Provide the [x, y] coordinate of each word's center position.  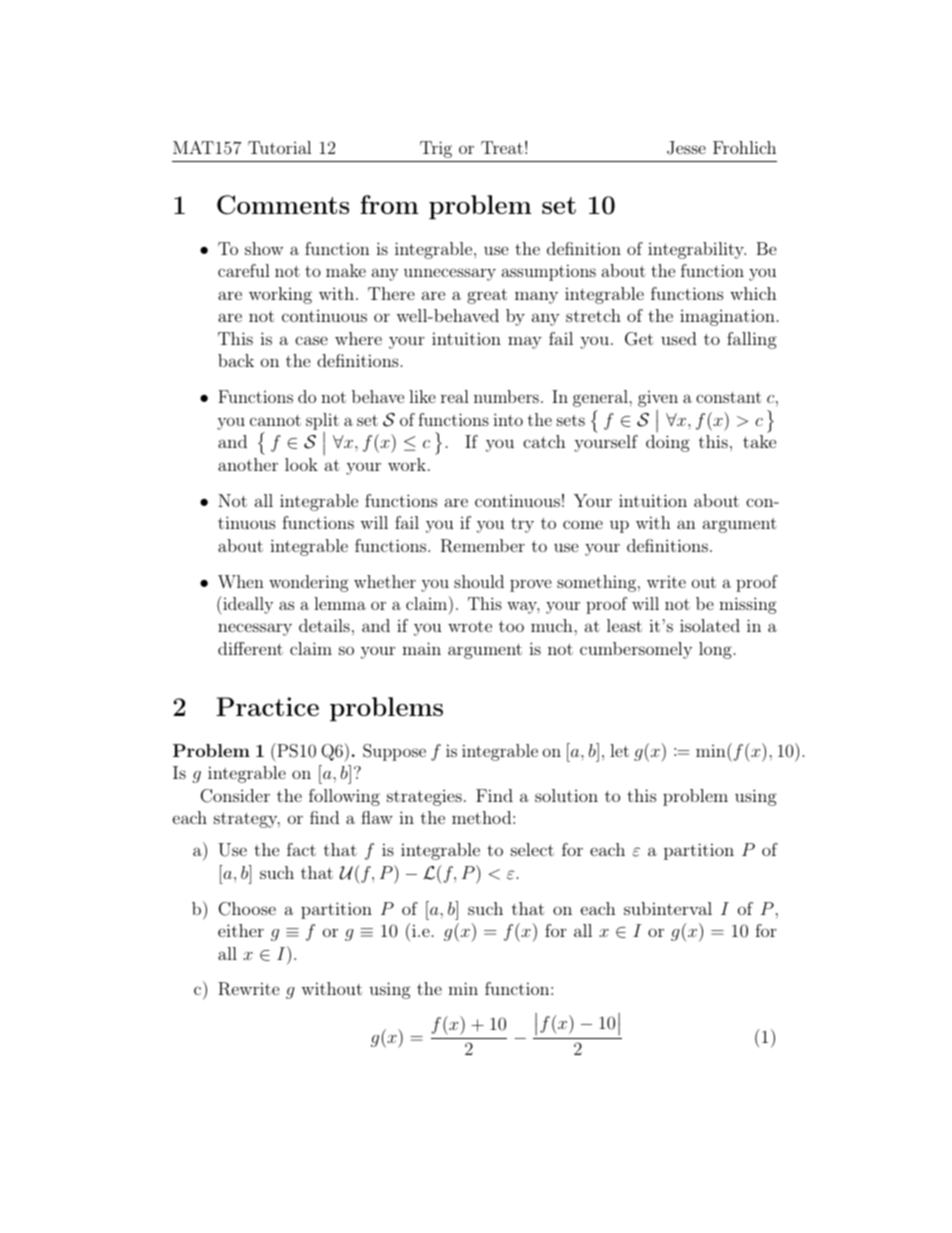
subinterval [668, 908]
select [532, 849]
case [311, 340]
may [525, 342]
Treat [502, 147]
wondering [309, 583]
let [619, 750]
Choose [247, 909]
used [679, 338]
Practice [267, 706]
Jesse [686, 148]
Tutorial [280, 147]
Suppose [394, 752]
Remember [483, 546]
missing [748, 605]
